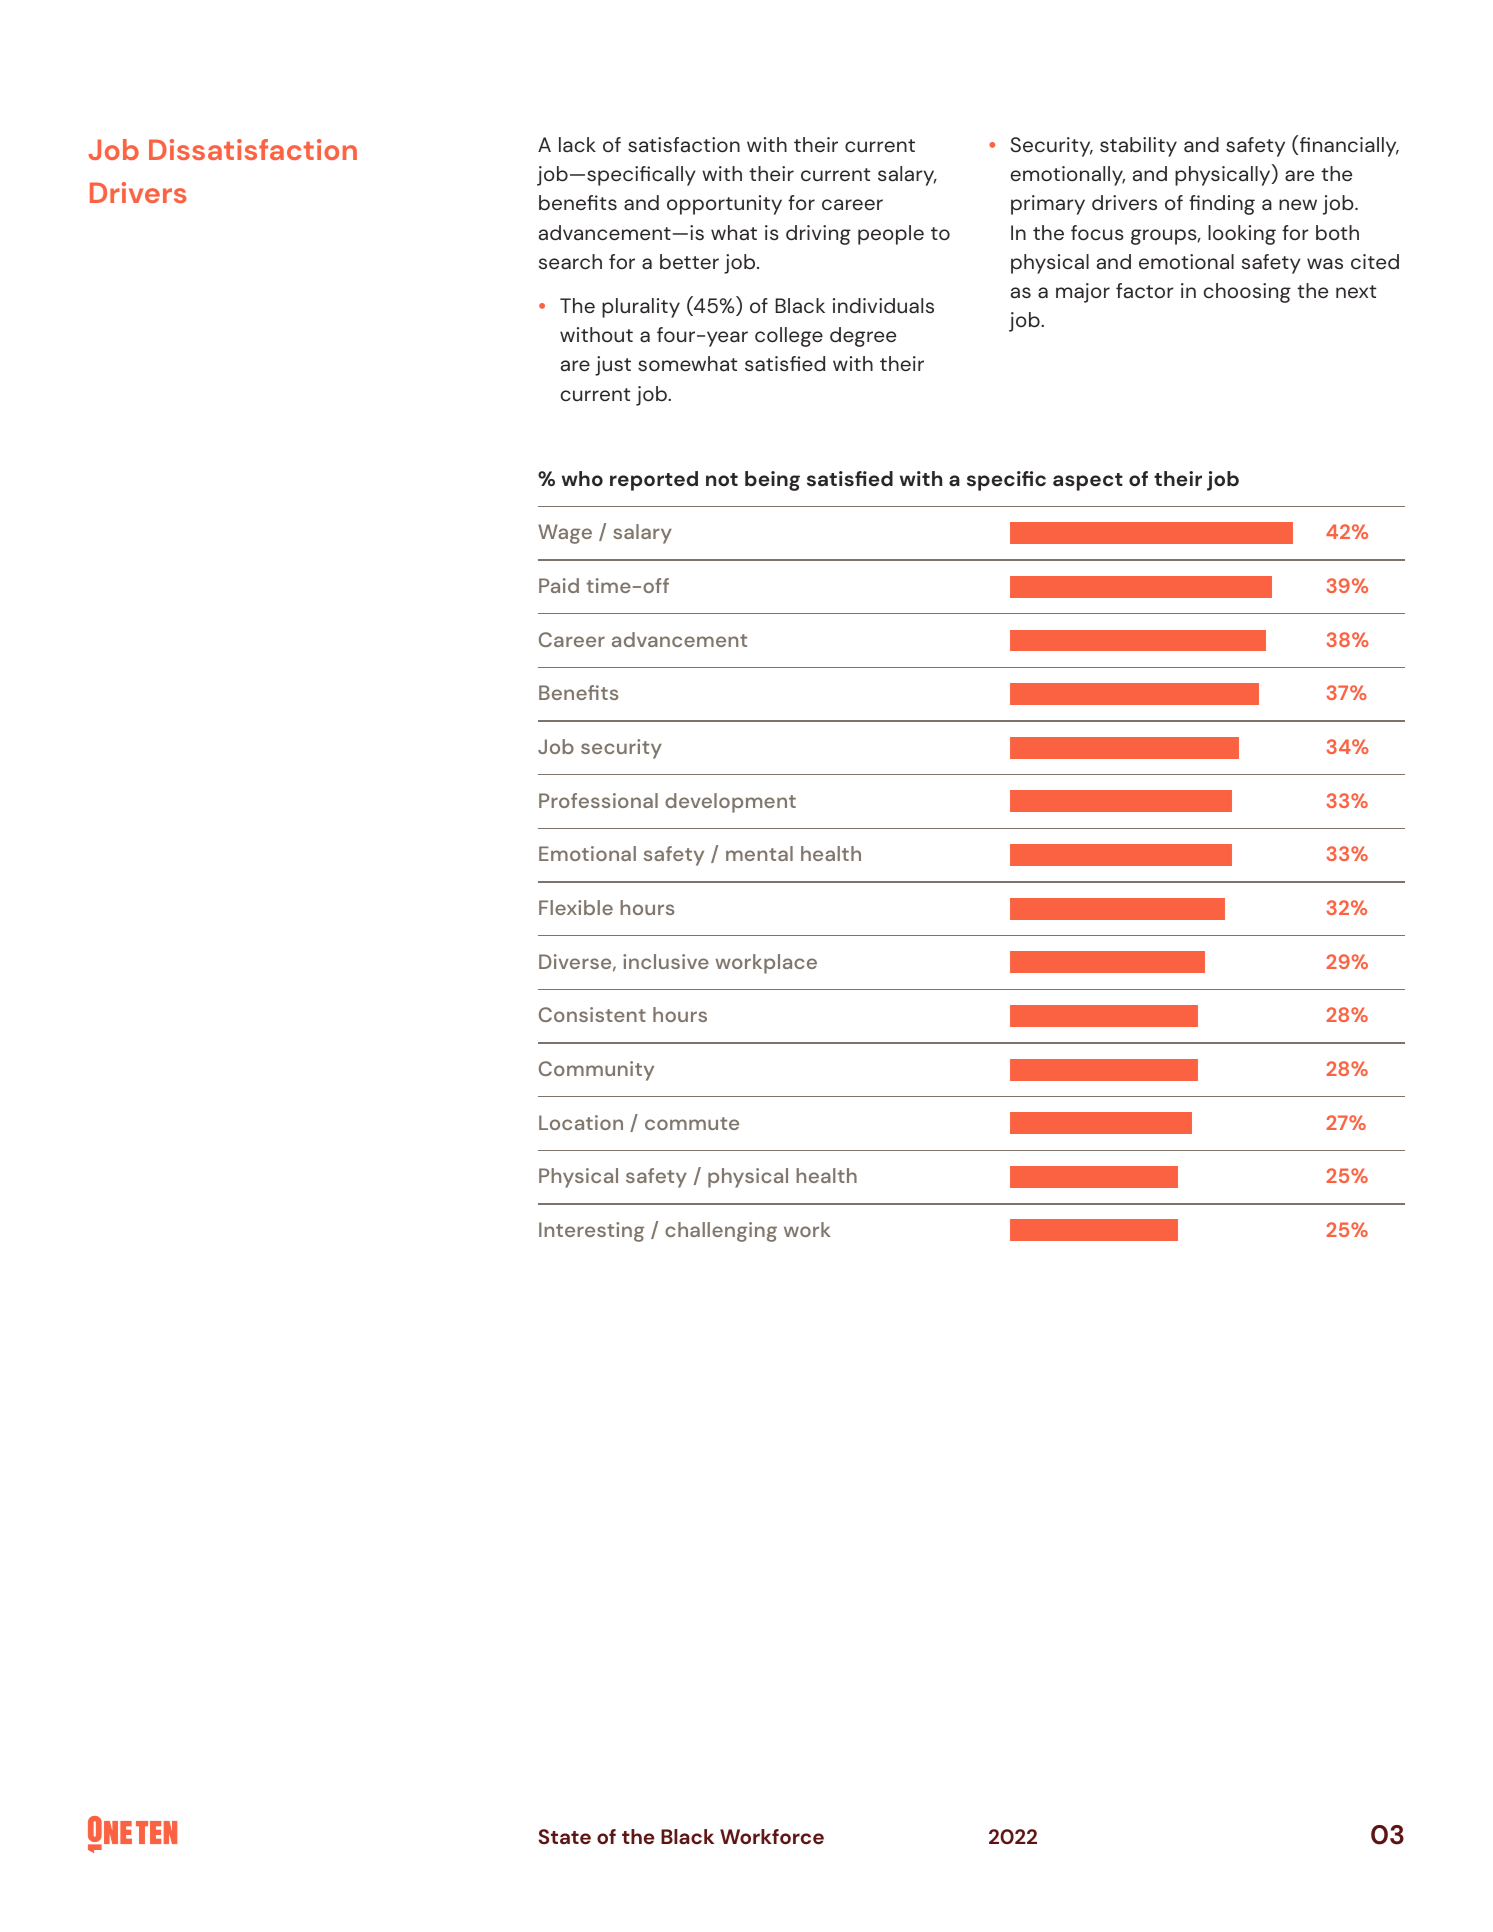  Describe the element at coordinates (1298, 204) in the screenshot. I see `new` at that location.
